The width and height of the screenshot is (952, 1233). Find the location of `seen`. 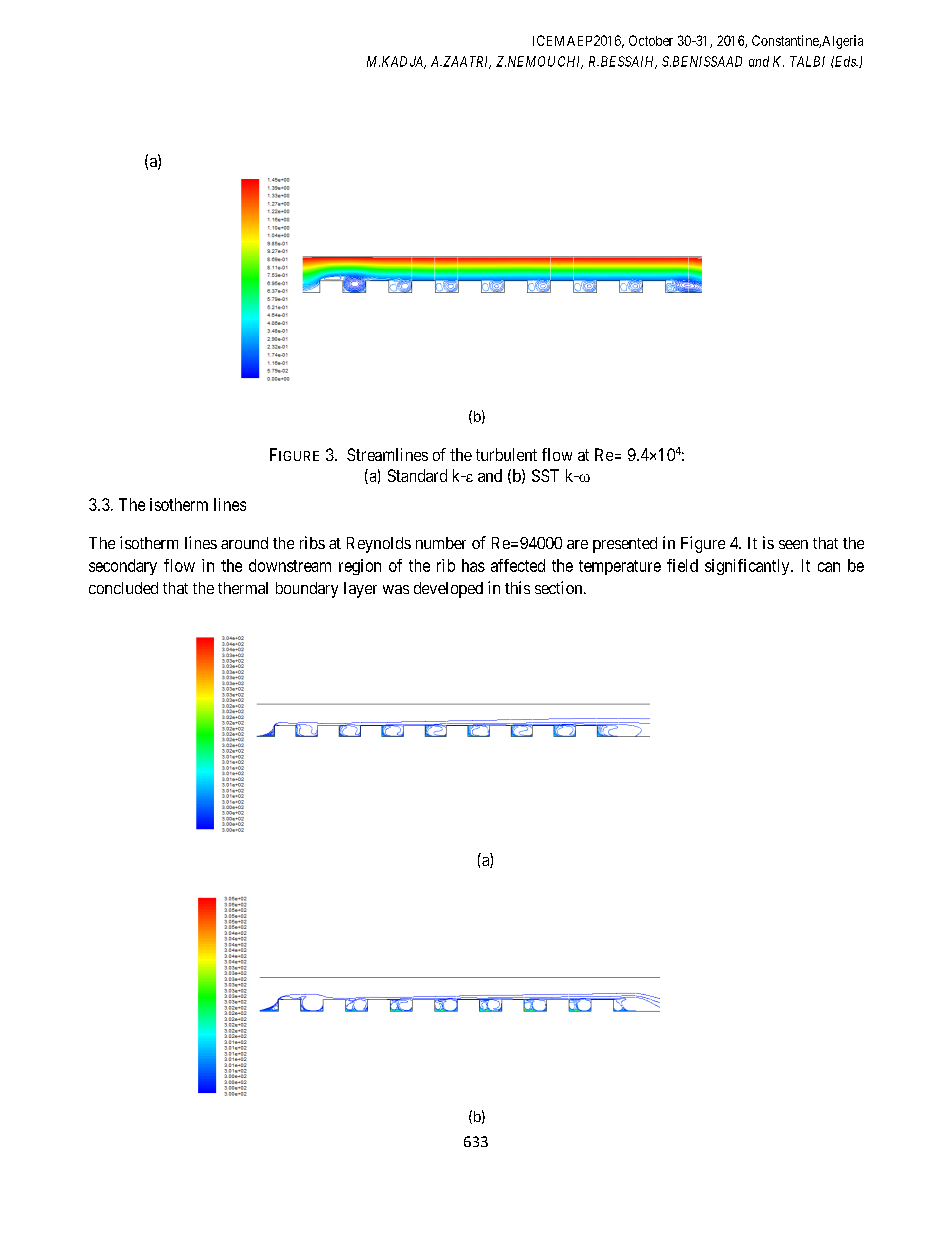

seen is located at coordinates (793, 544).
